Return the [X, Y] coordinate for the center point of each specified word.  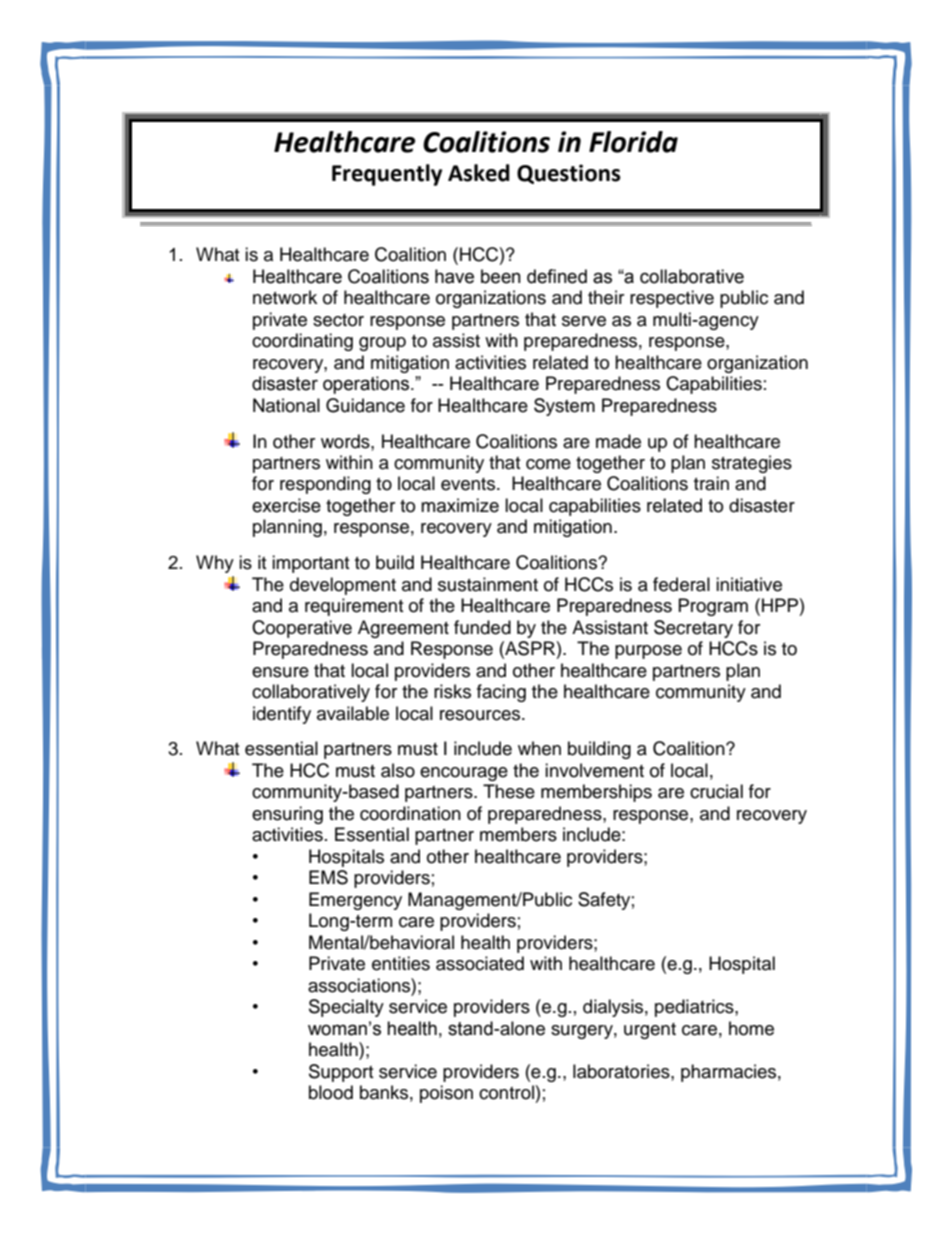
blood [331, 1092]
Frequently [387, 175]
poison [446, 1094]
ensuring [287, 815]
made [618, 441]
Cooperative [302, 629]
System [564, 407]
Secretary [693, 629]
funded [482, 627]
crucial [716, 791]
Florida [633, 142]
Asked [479, 173]
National [286, 405]
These [509, 791]
